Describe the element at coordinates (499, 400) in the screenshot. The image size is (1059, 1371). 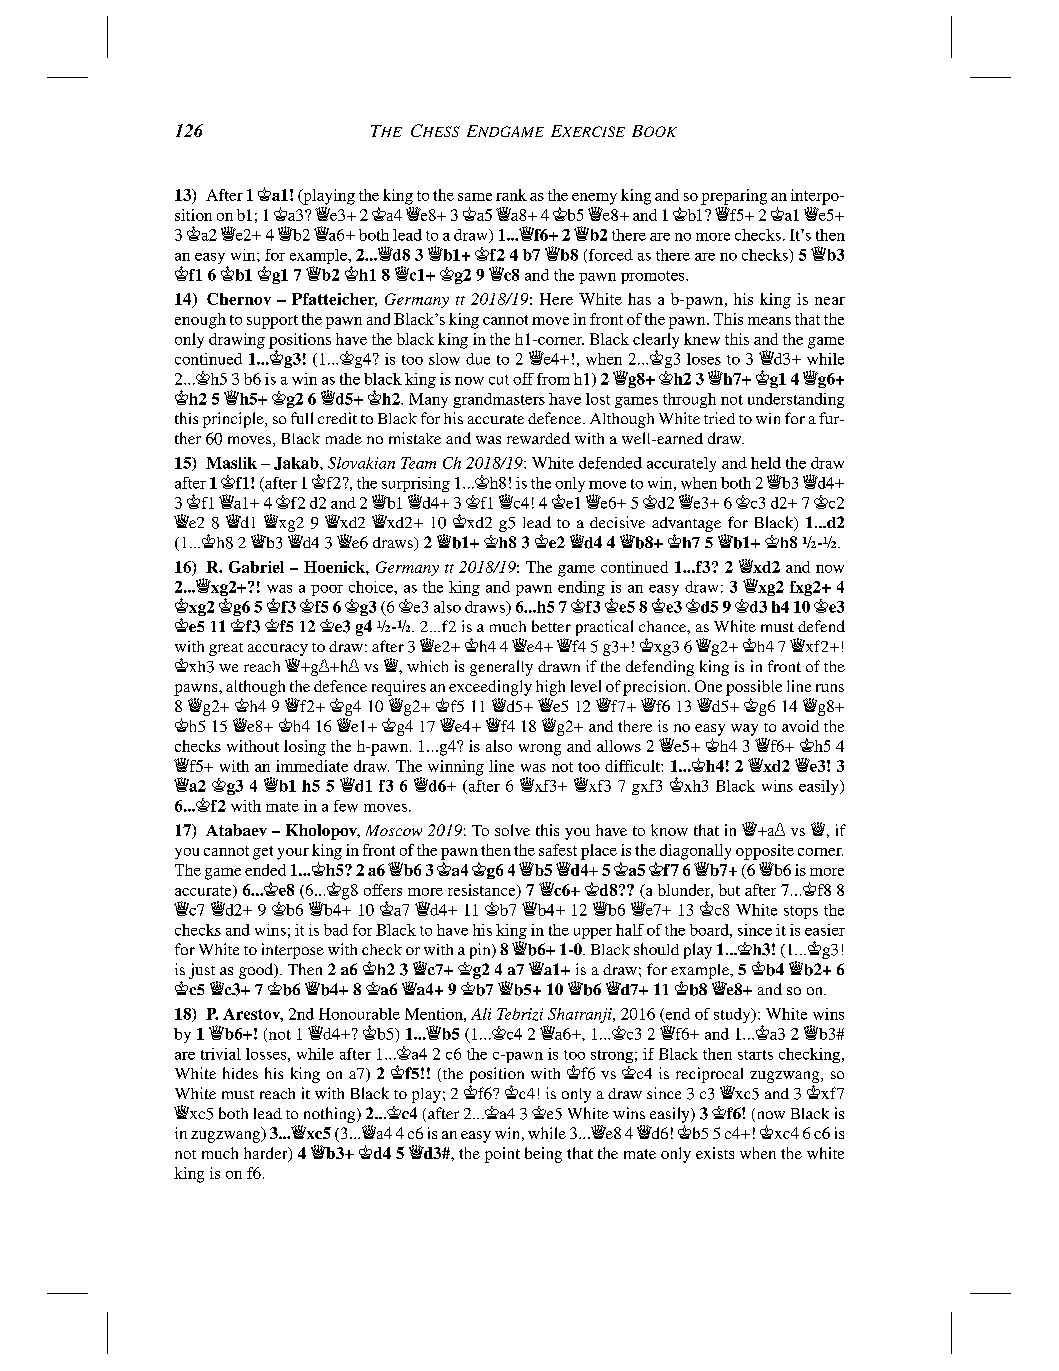
I see `grandmasters` at that location.
